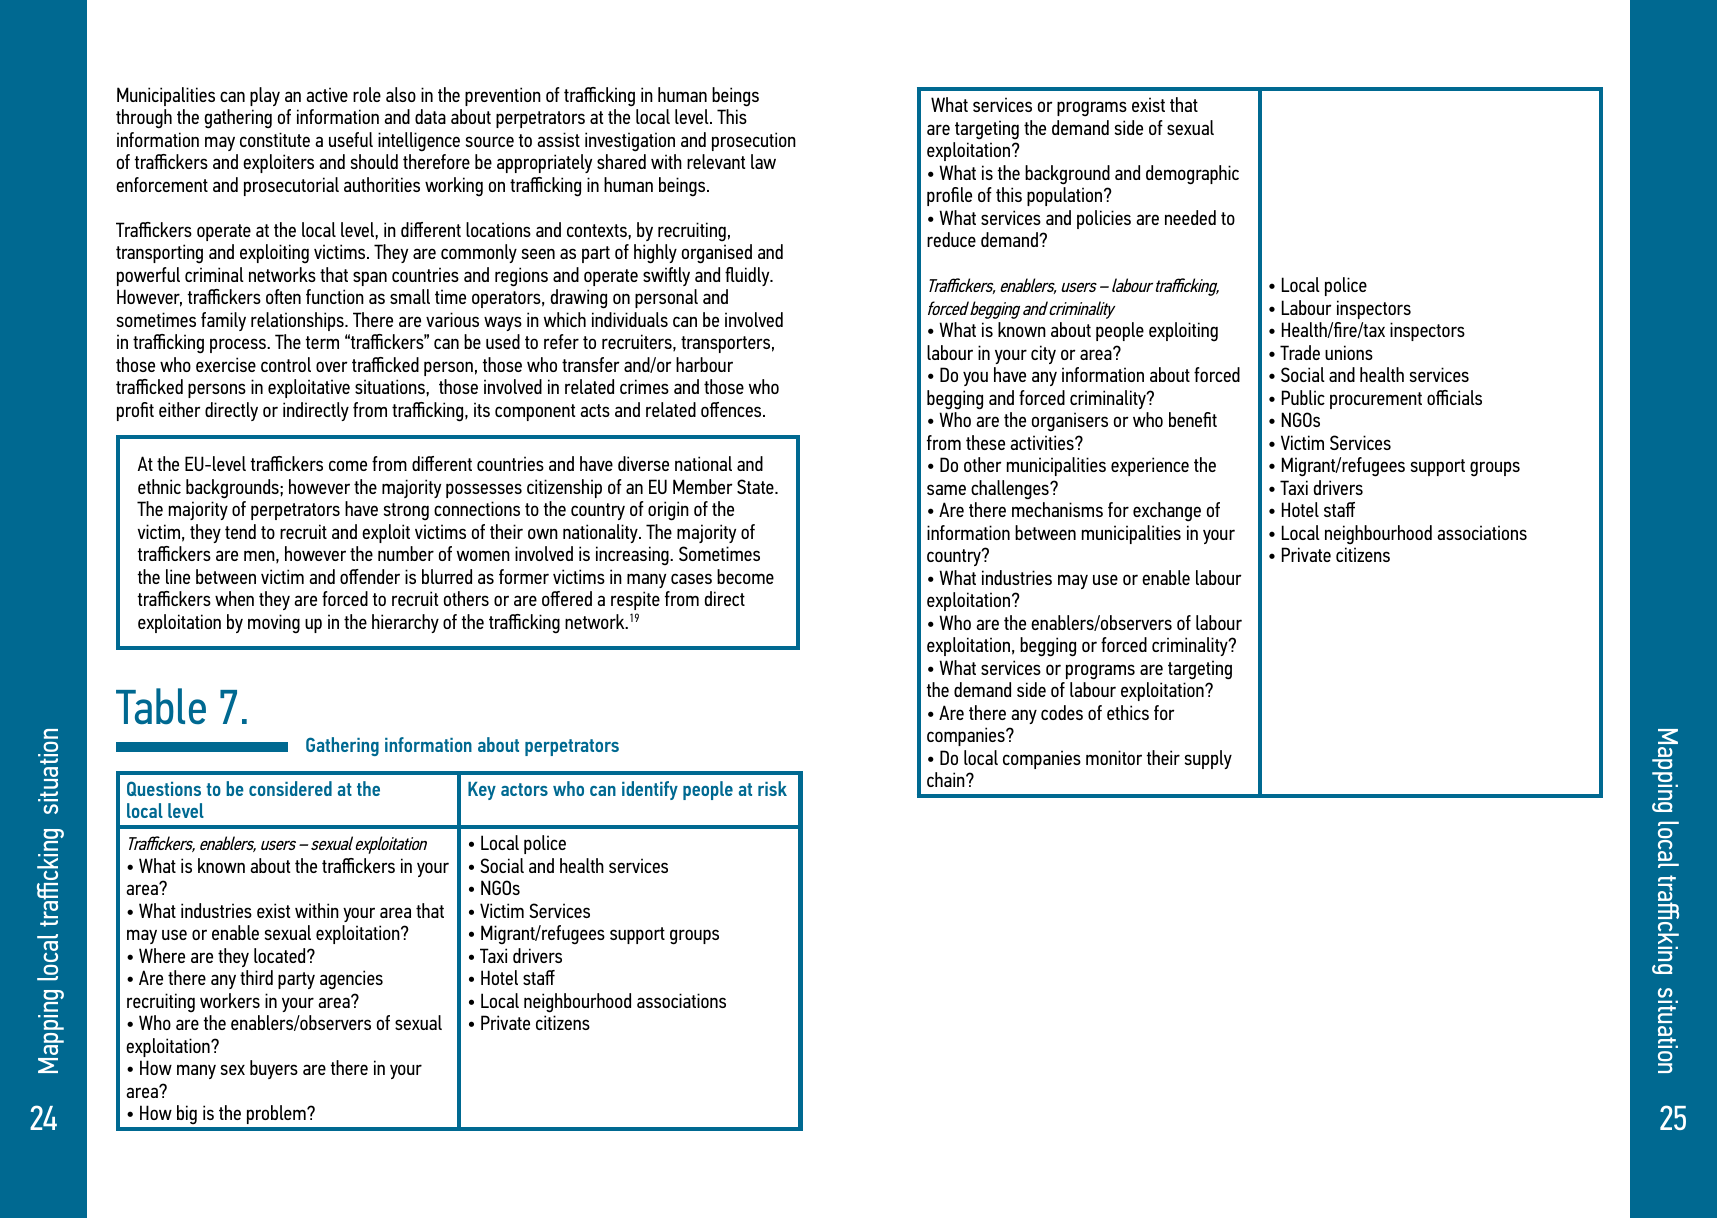 This document has width=1717, height=1218. Describe the element at coordinates (1208, 759) in the document. I see `supply` at that location.
